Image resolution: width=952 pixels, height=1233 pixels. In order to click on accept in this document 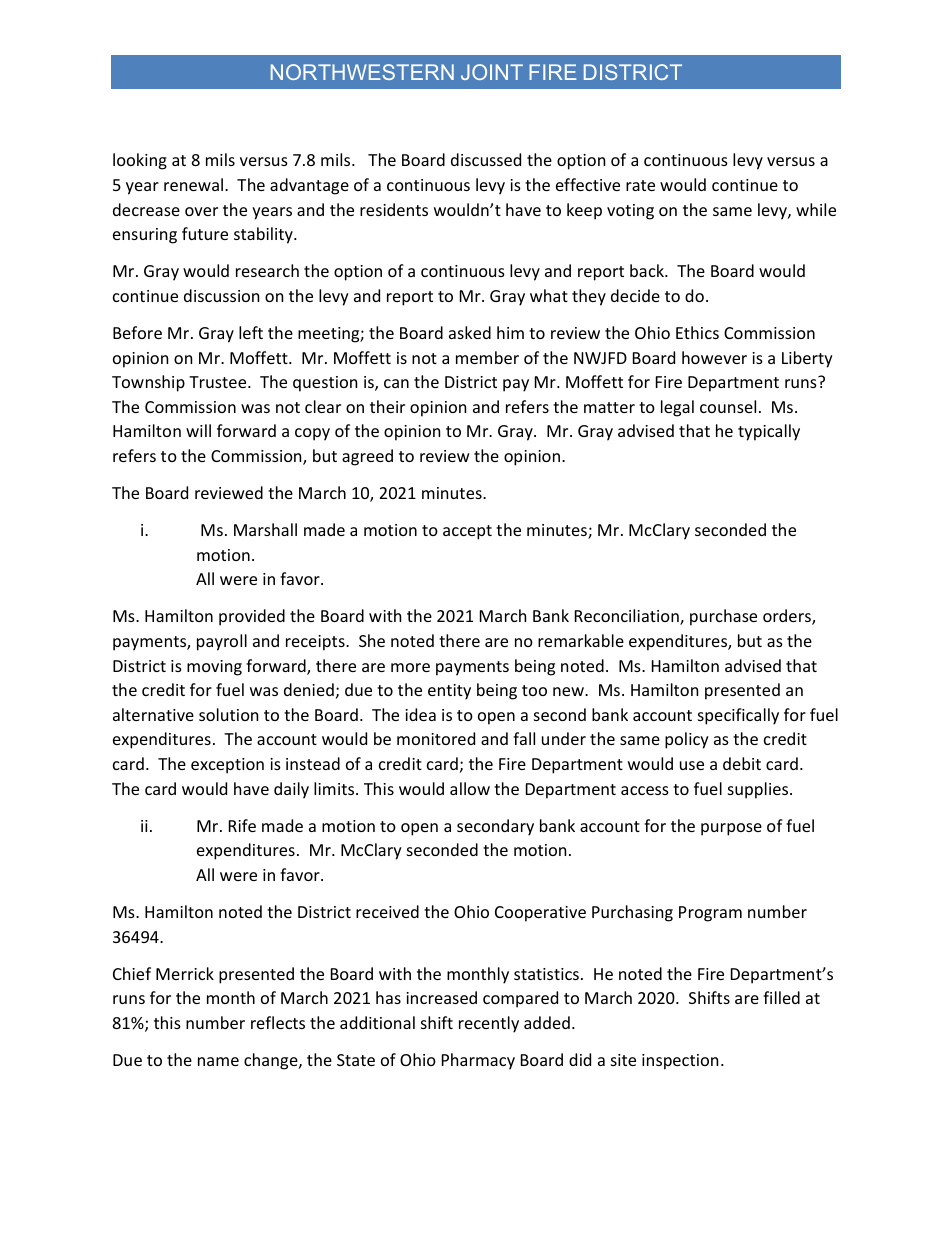, I will do `click(467, 532)`.
